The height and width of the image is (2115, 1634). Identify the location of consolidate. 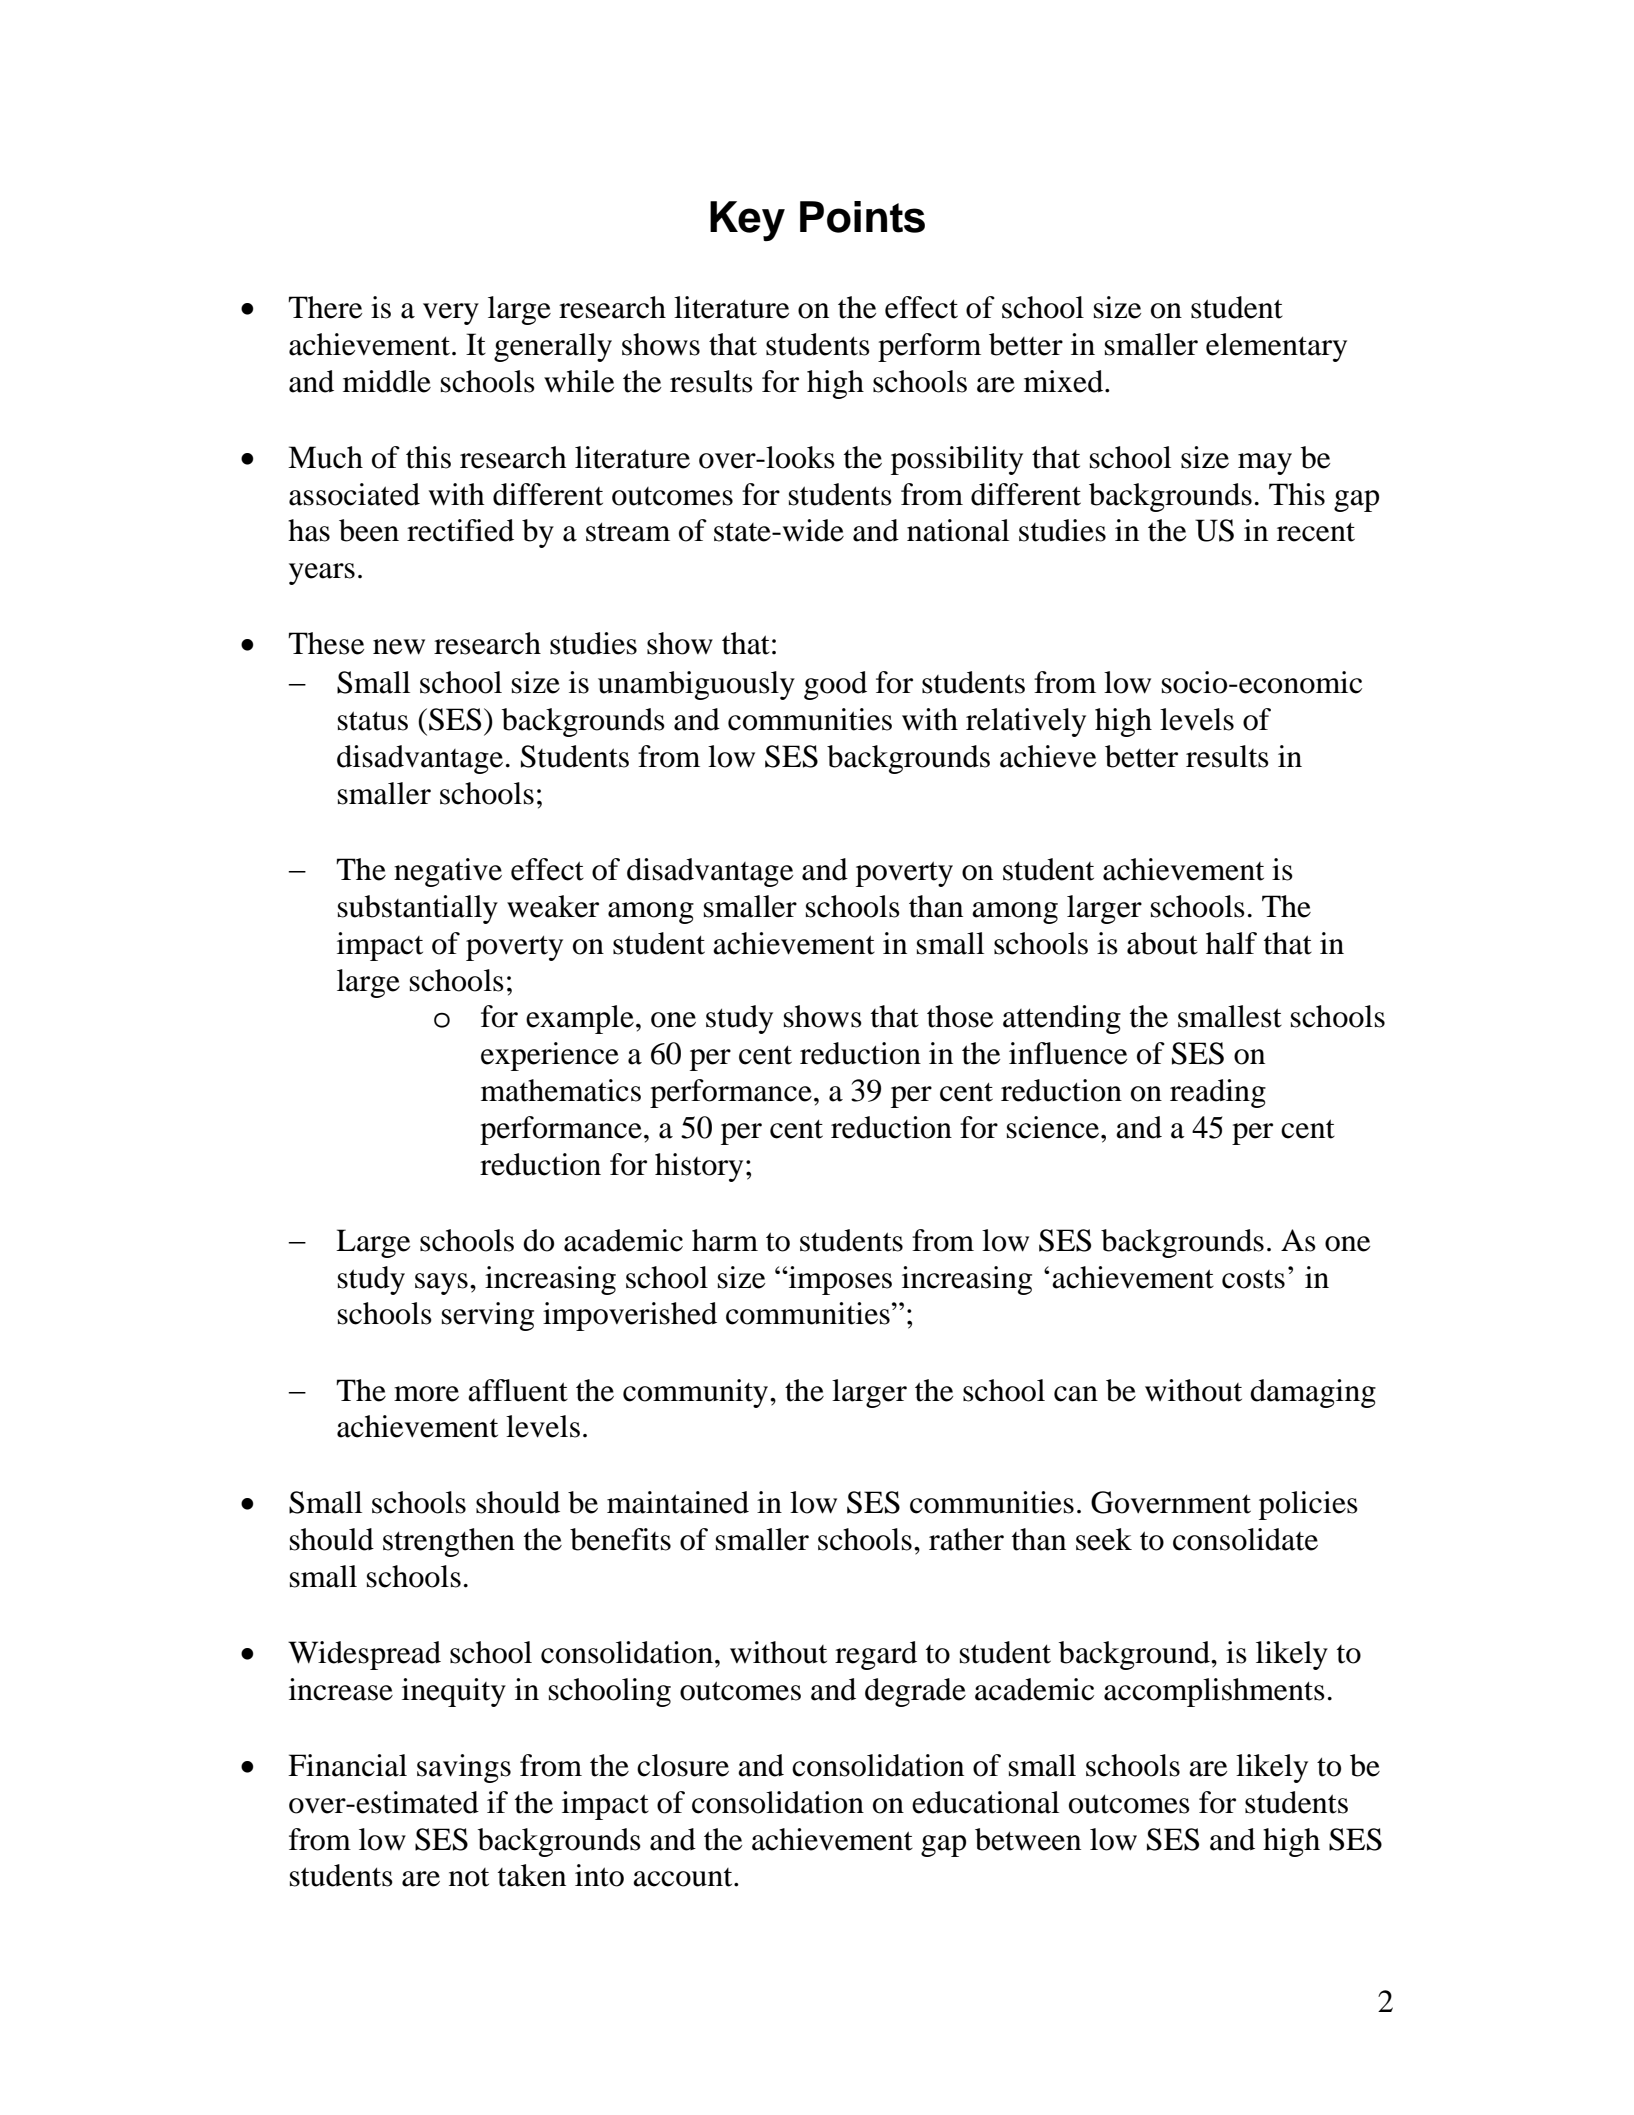
(1245, 1539).
